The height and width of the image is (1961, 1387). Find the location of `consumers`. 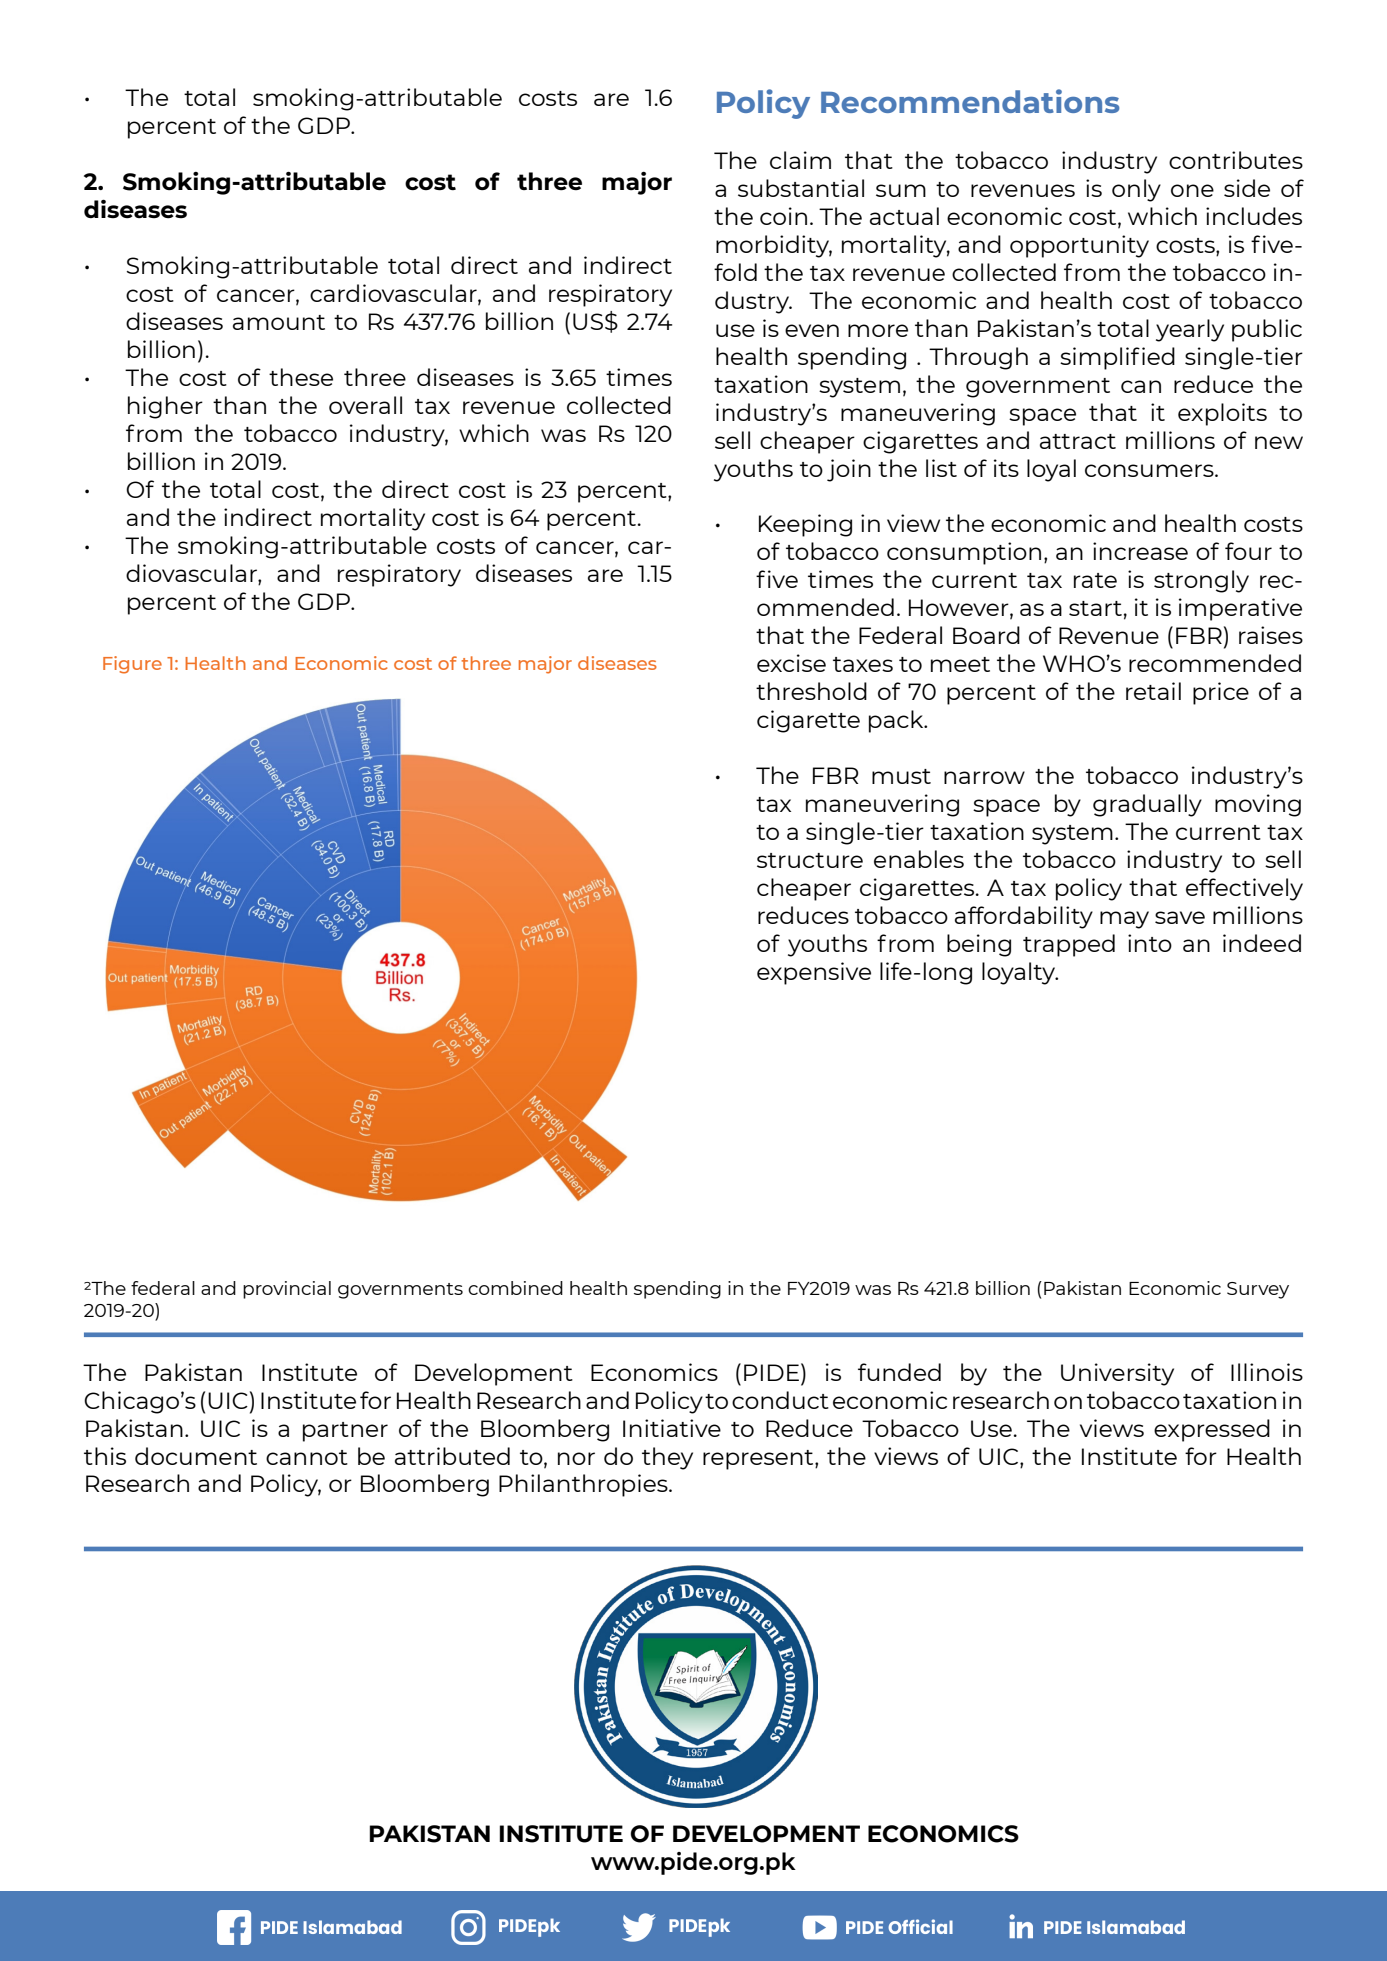

consumers is located at coordinates (1150, 470).
